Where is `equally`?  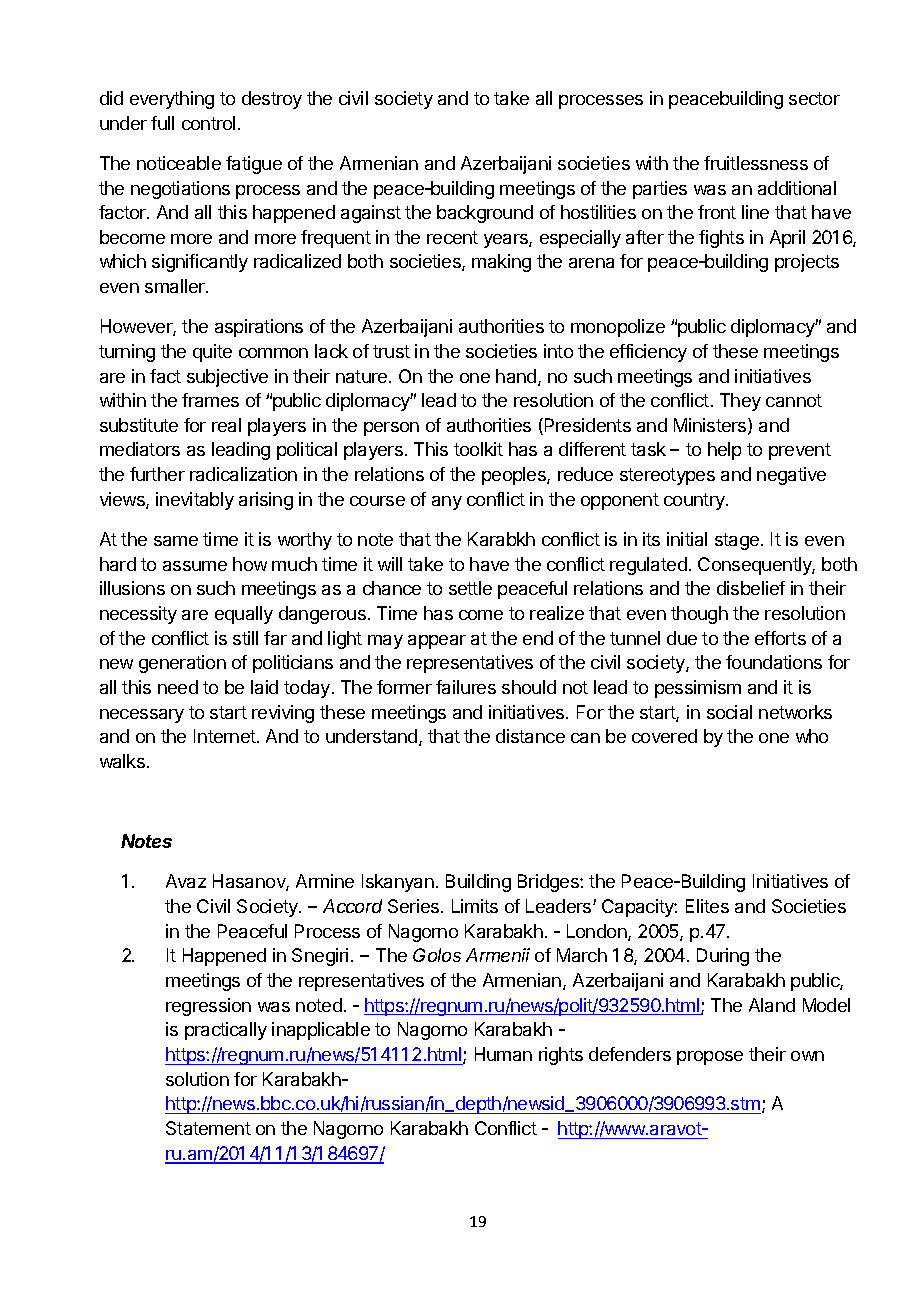 equally is located at coordinates (244, 615).
